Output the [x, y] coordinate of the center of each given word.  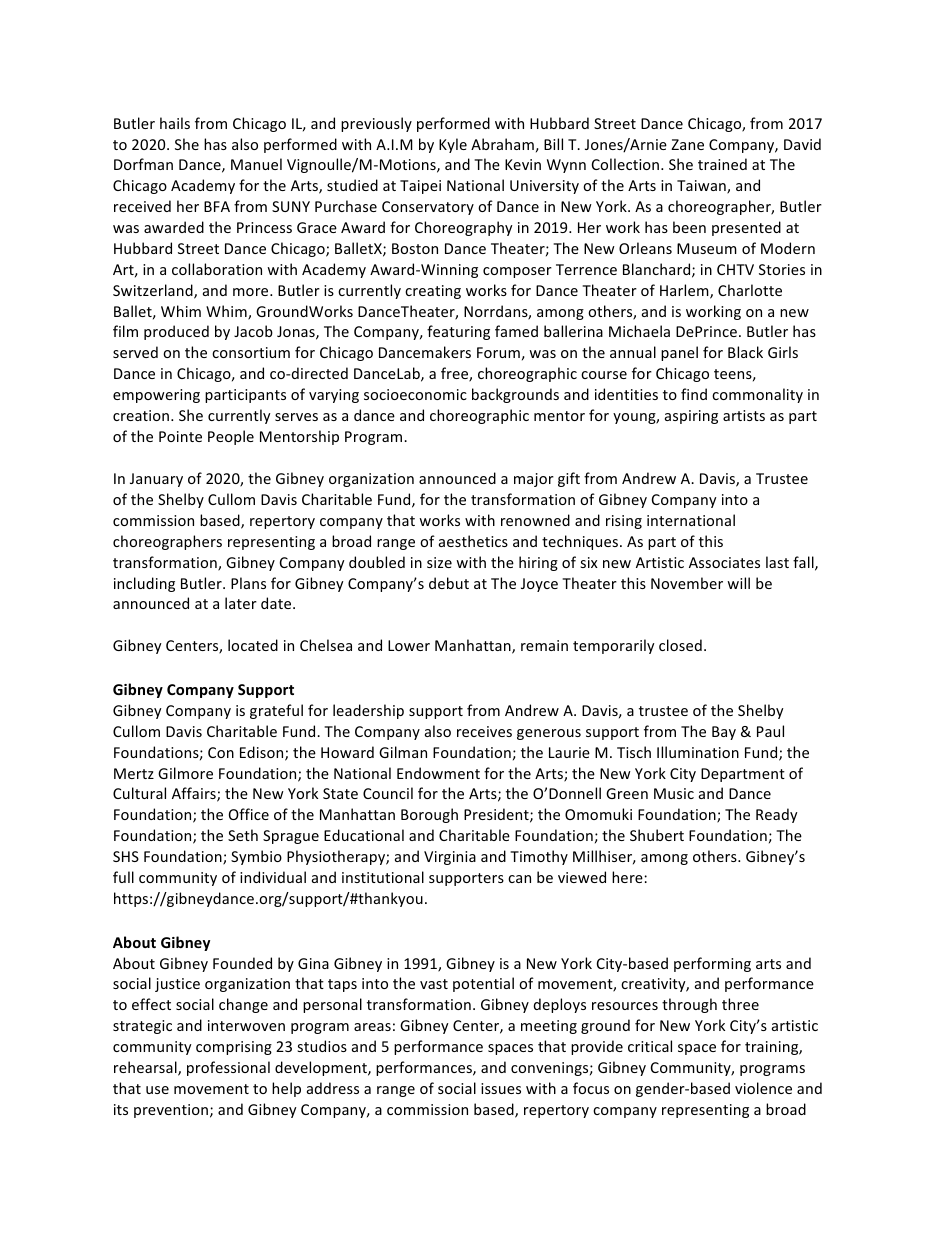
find [694, 394]
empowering [156, 396]
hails [175, 123]
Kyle [453, 145]
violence [763, 1088]
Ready [777, 815]
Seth [243, 835]
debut [449, 583]
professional [228, 1068]
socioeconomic [415, 394]
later [241, 603]
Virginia [450, 858]
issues [501, 1088]
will [738, 583]
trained [722, 164]
